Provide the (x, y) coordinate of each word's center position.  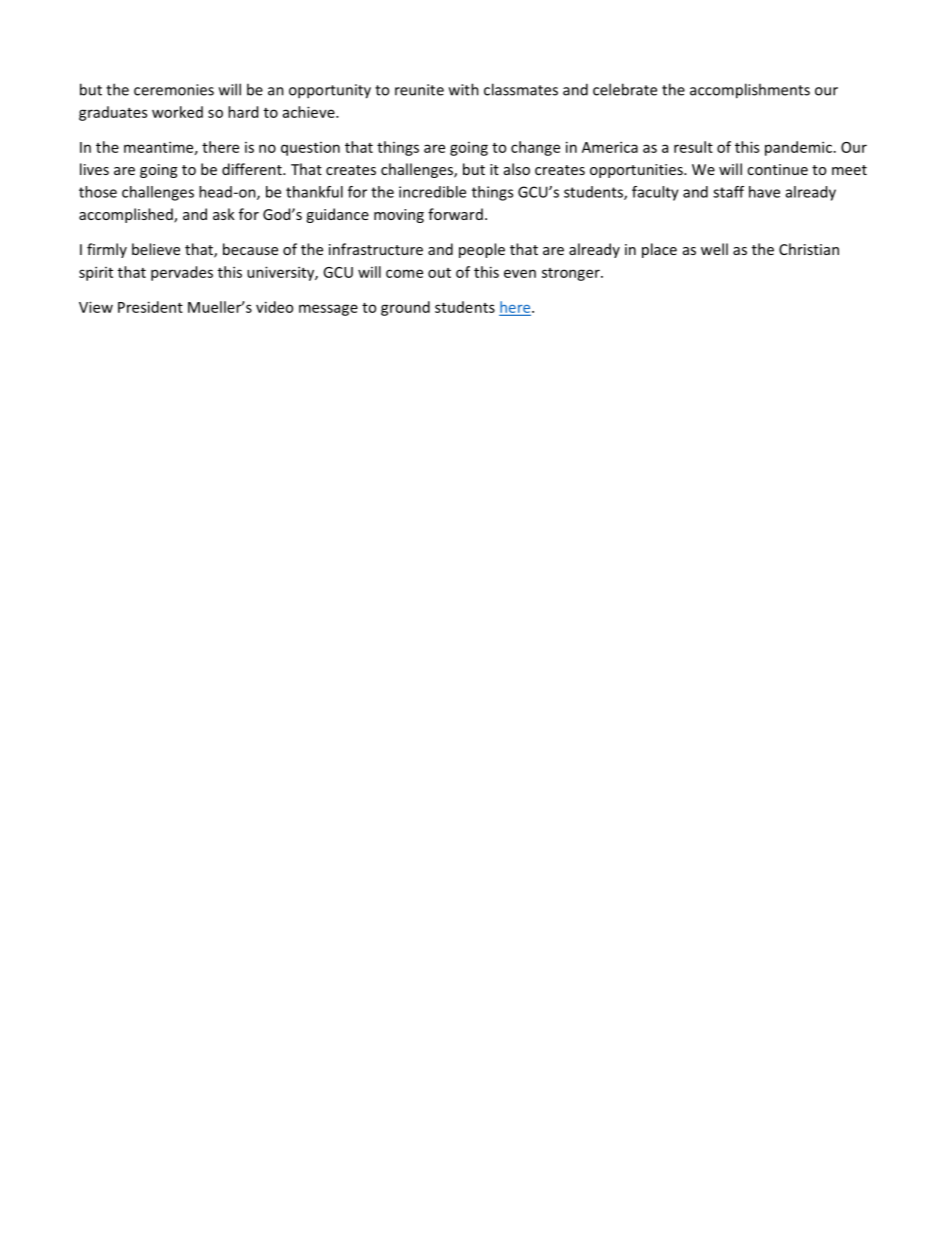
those (98, 192)
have (764, 192)
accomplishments (750, 91)
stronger (572, 274)
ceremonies (174, 90)
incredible (432, 192)
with (464, 89)
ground (405, 308)
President (150, 307)
